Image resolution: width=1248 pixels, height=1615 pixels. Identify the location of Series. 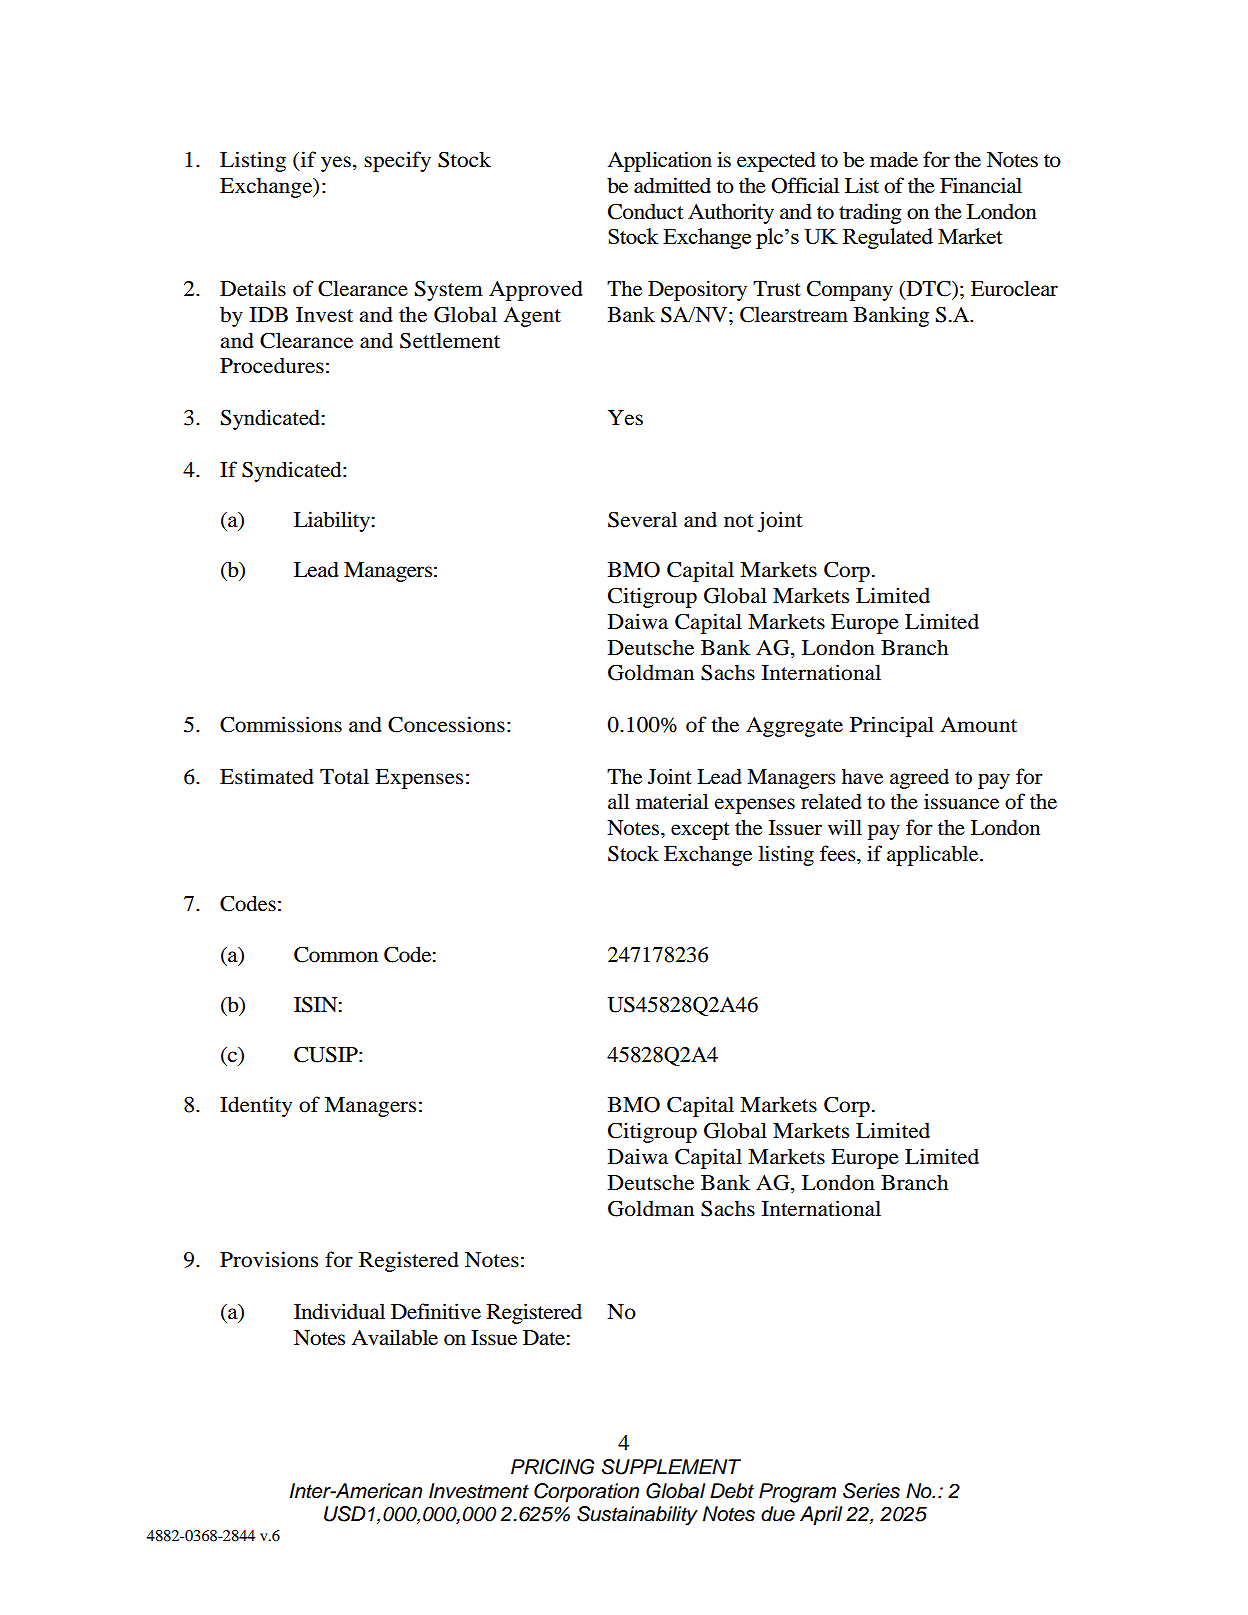
(871, 1491).
